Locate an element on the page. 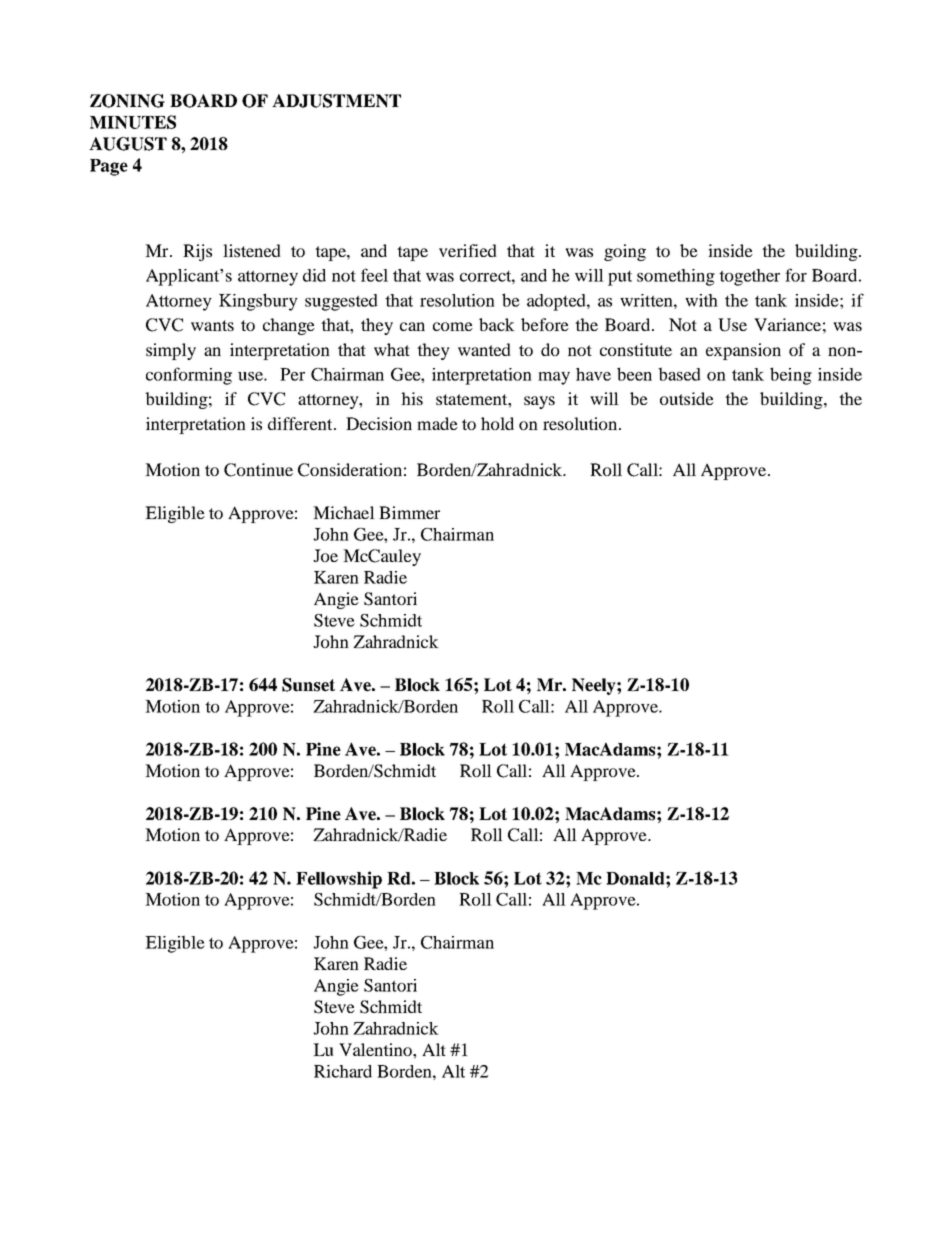 This page has height=1233, width=952. going is located at coordinates (625, 252).
